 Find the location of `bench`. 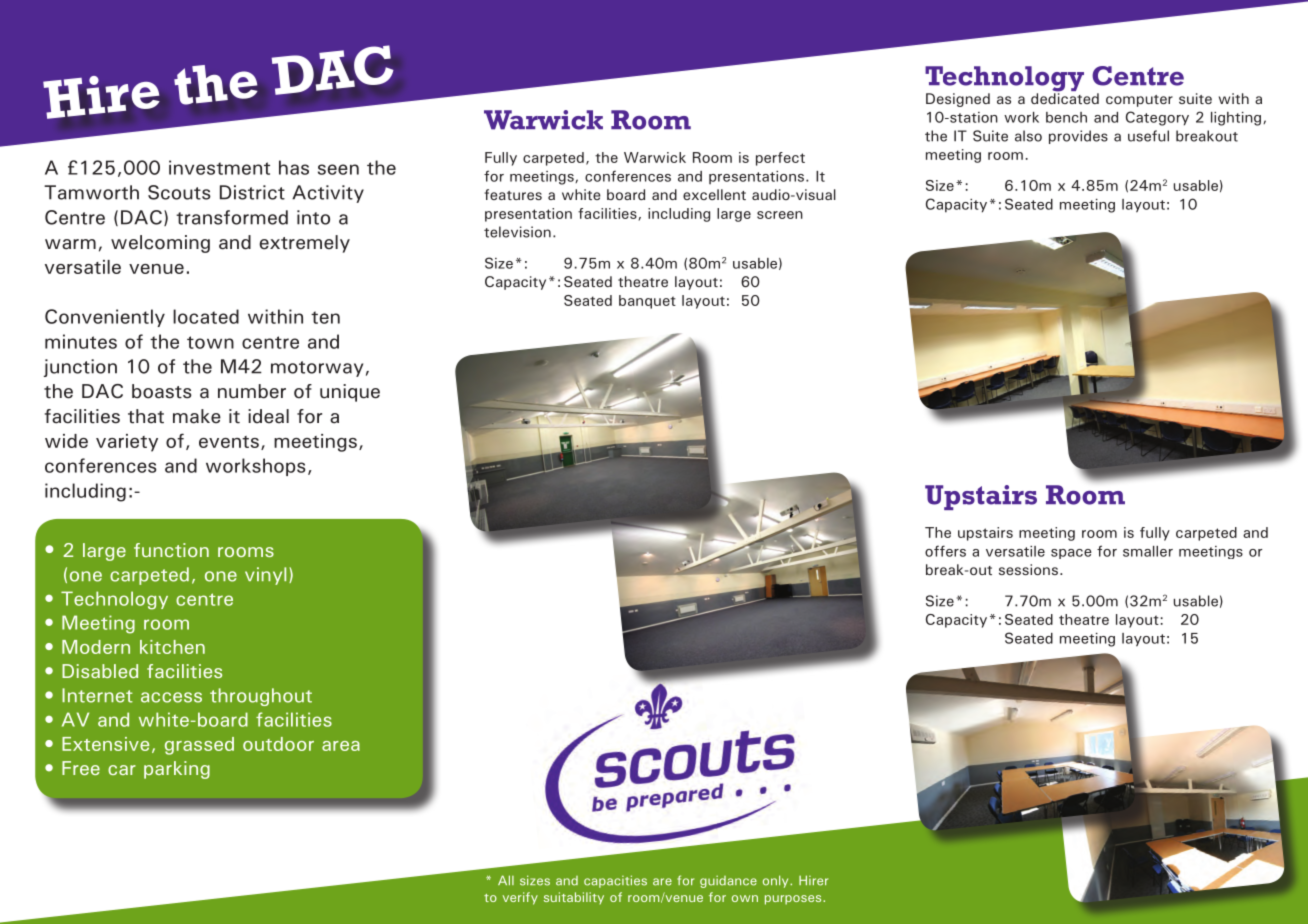

bench is located at coordinates (1066, 117).
